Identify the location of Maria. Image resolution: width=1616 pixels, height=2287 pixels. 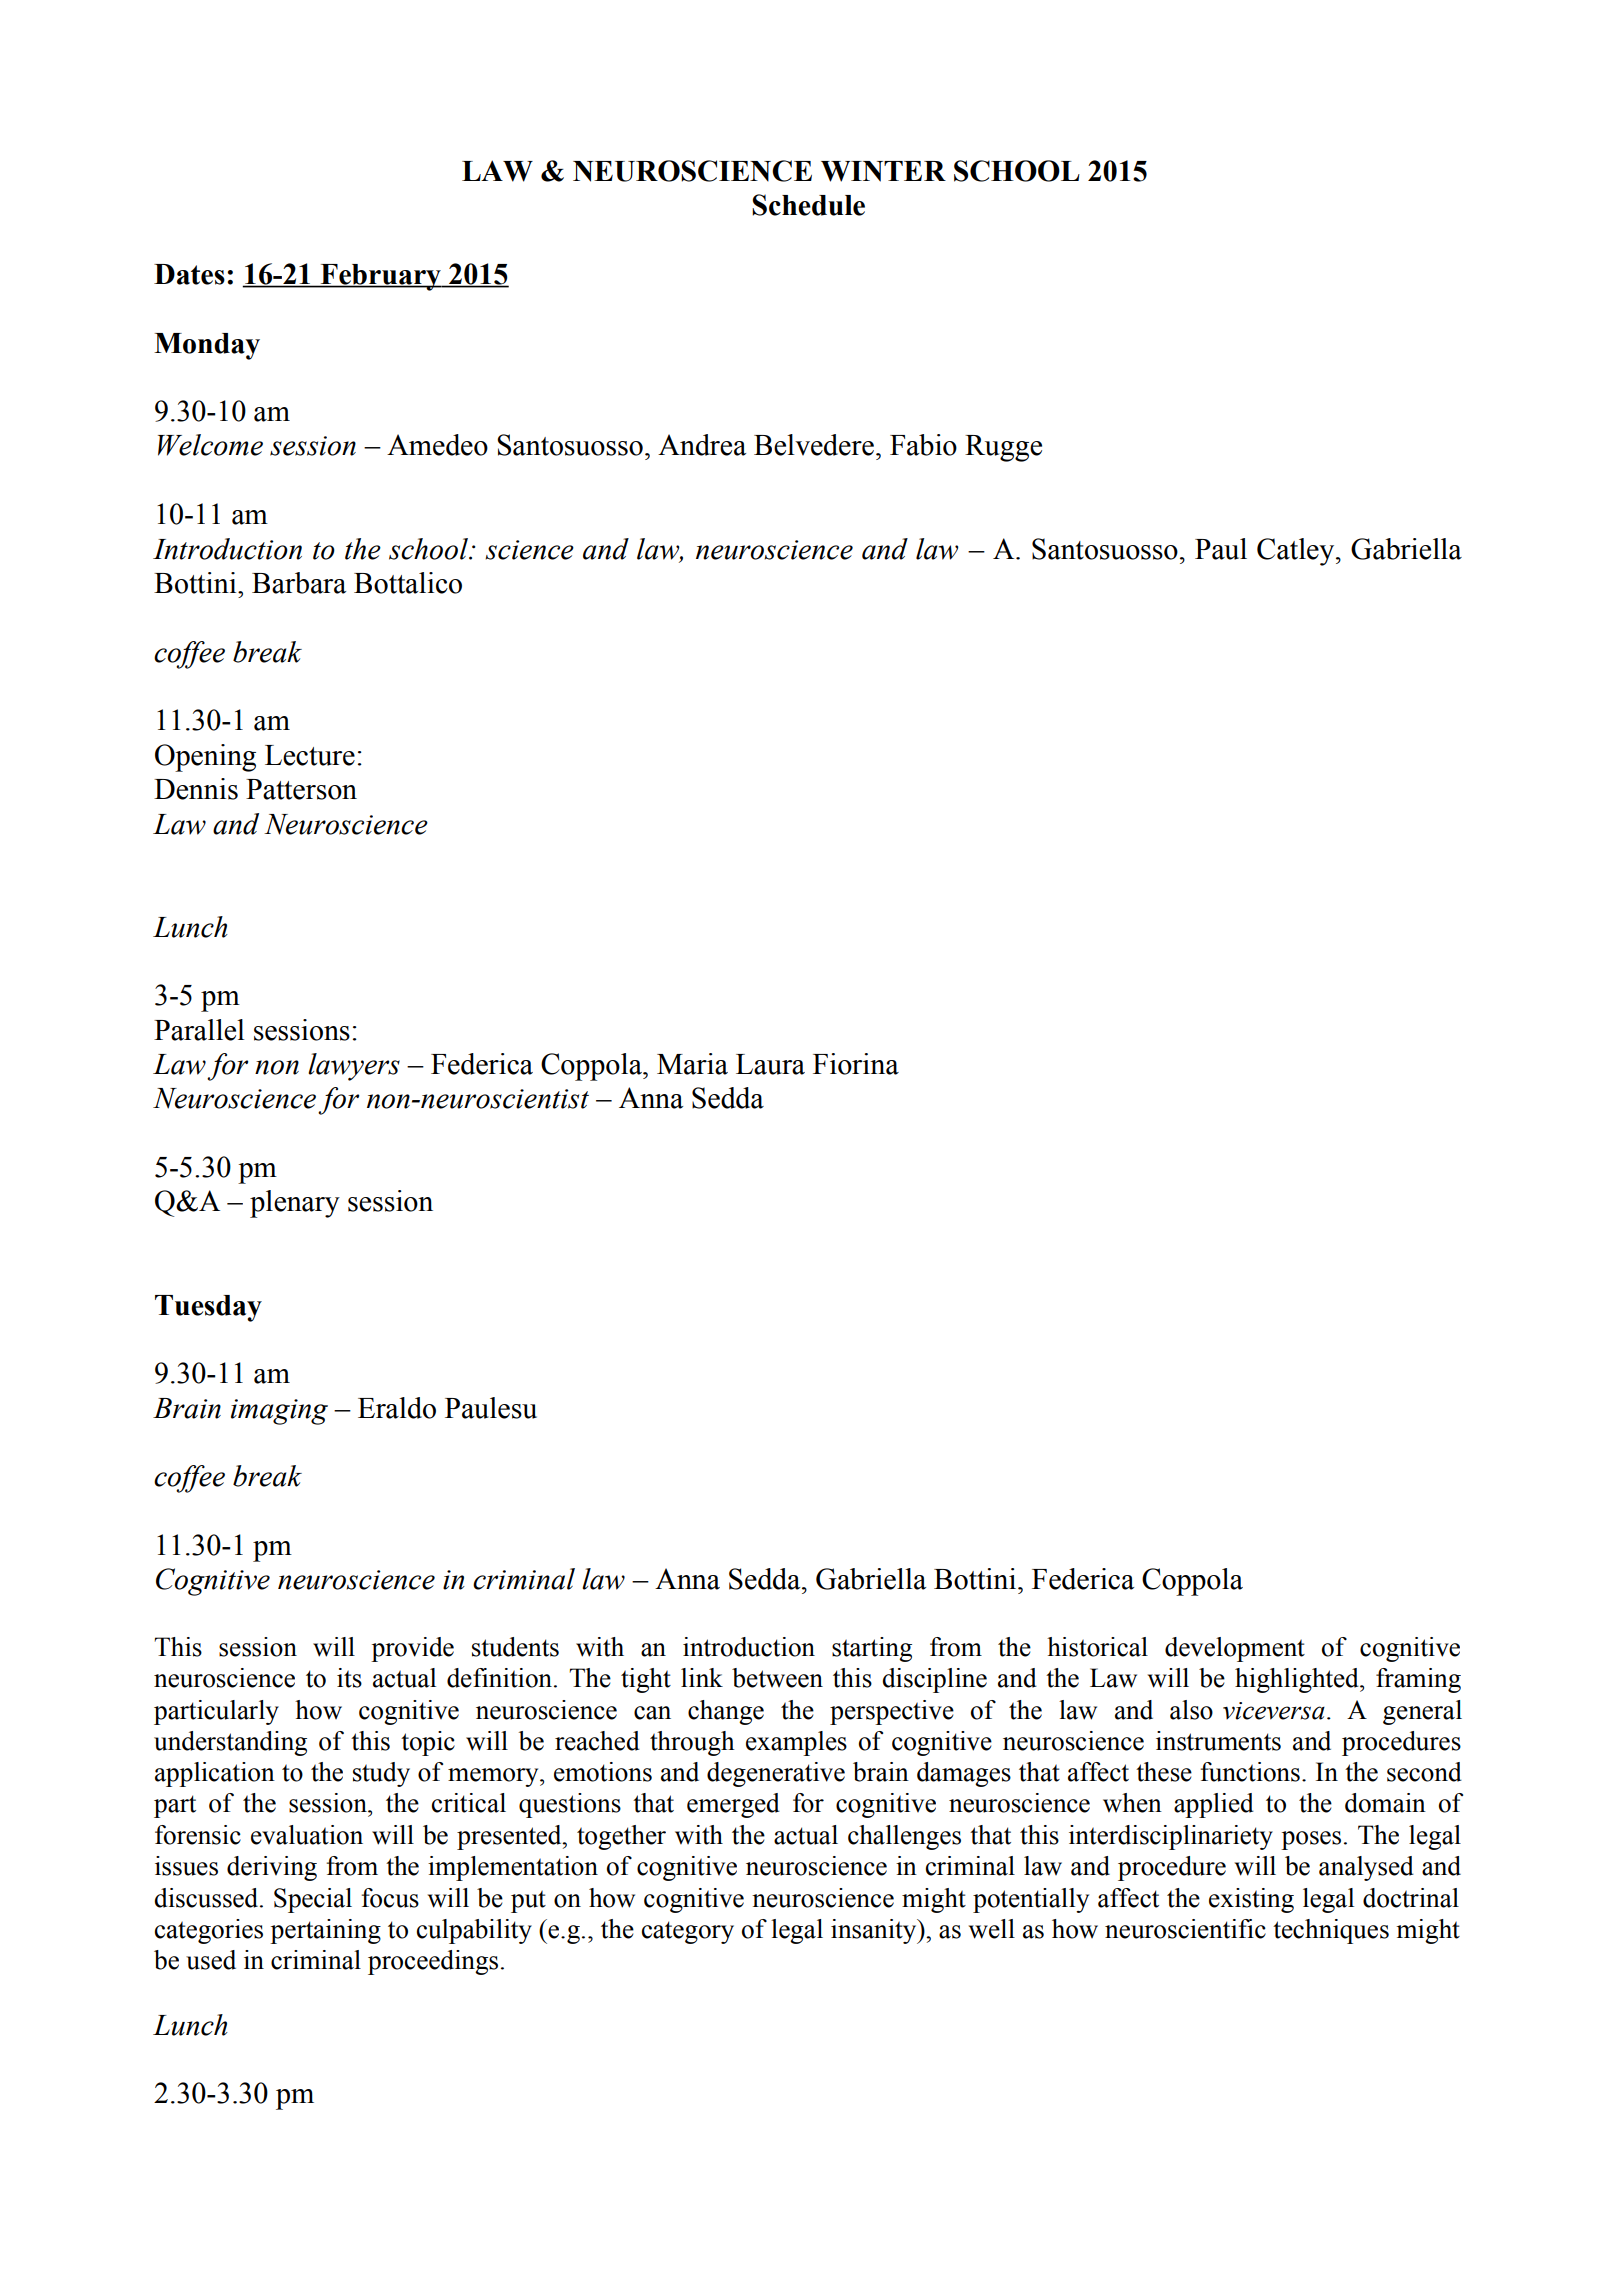
(692, 1064).
